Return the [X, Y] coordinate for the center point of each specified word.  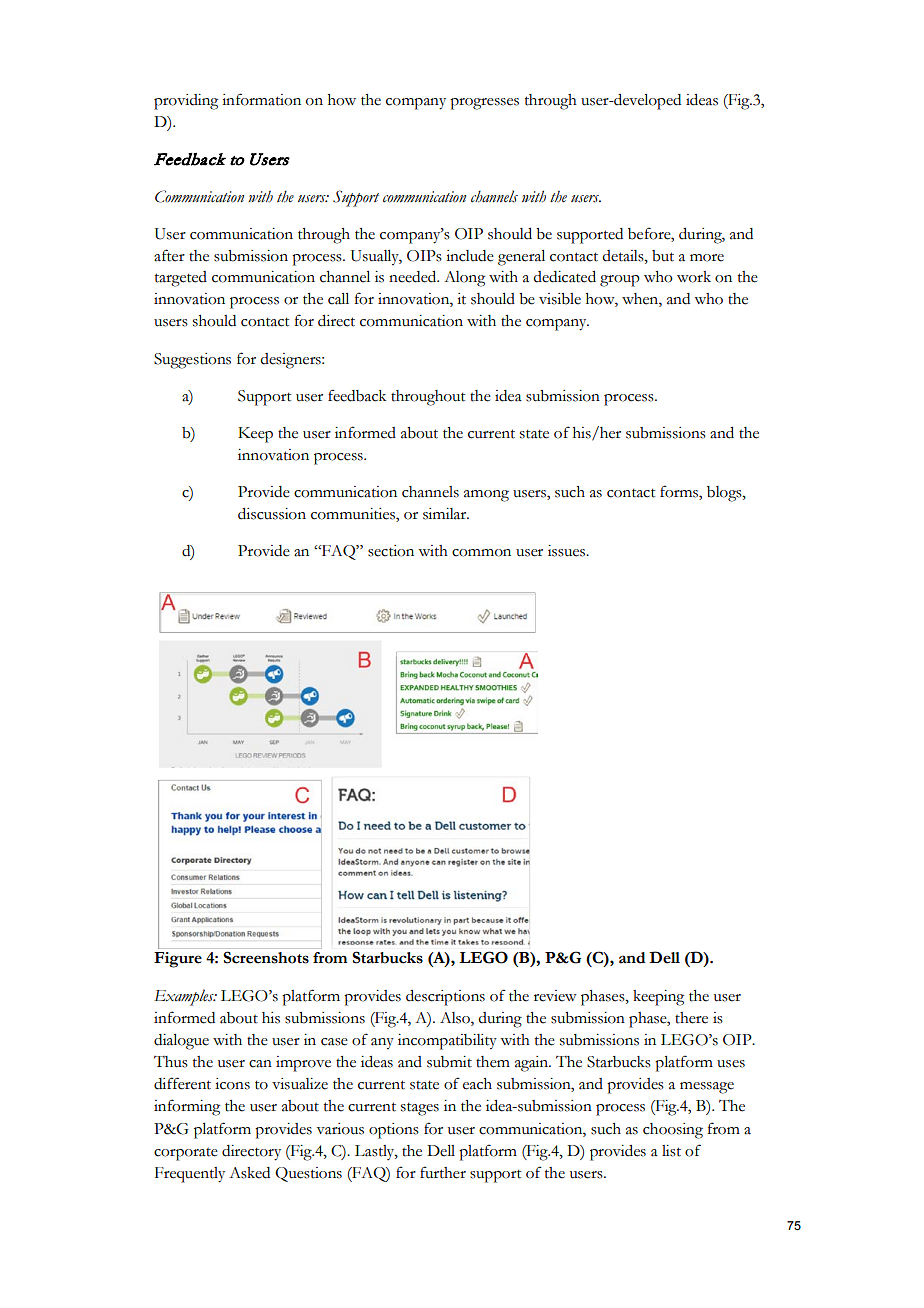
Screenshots [266, 957]
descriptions [445, 998]
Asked [249, 1173]
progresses [484, 104]
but [663, 256]
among [486, 496]
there [691, 1018]
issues [568, 551]
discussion [272, 514]
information [261, 99]
